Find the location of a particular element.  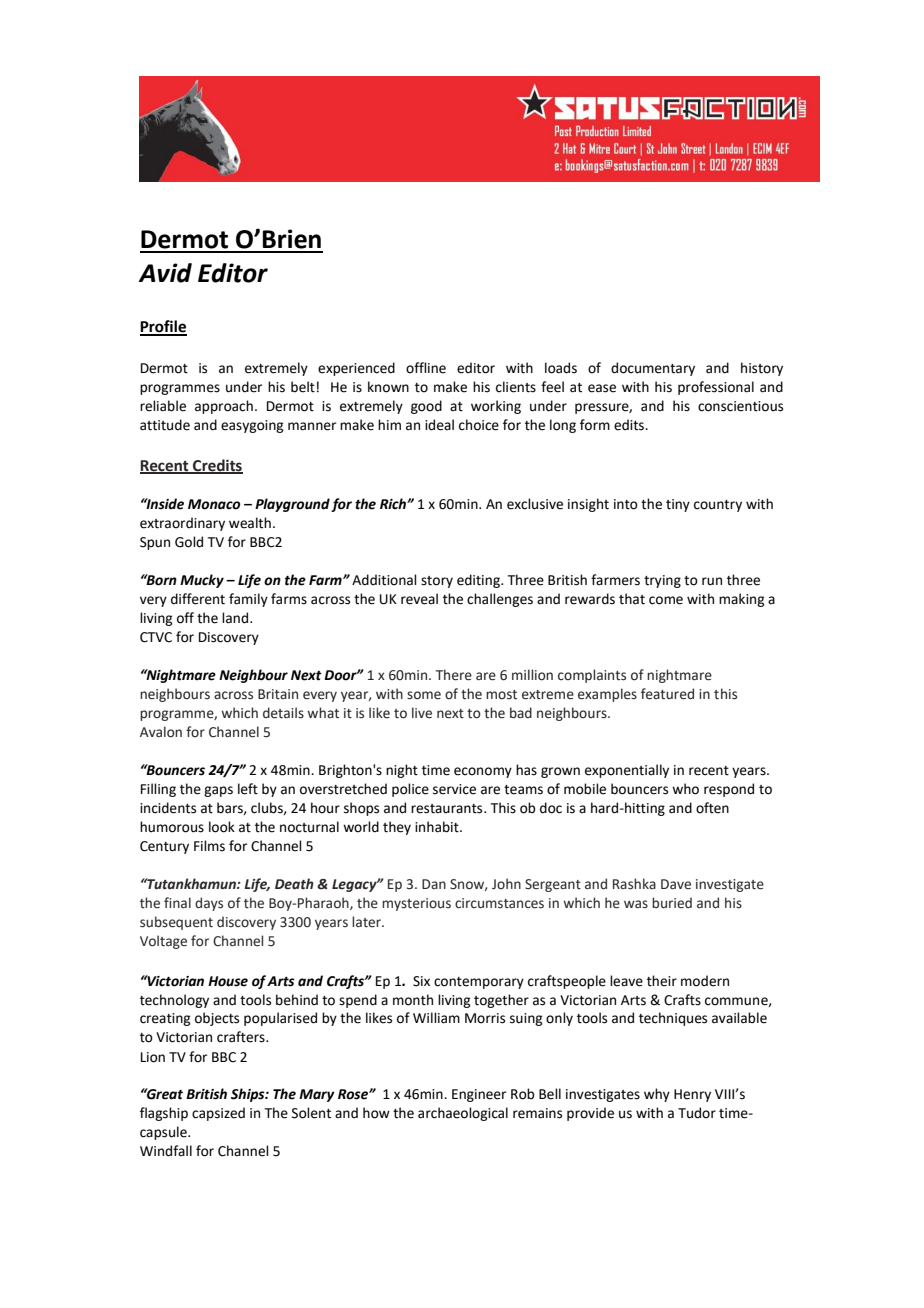

Engineer is located at coordinates (479, 1095).
